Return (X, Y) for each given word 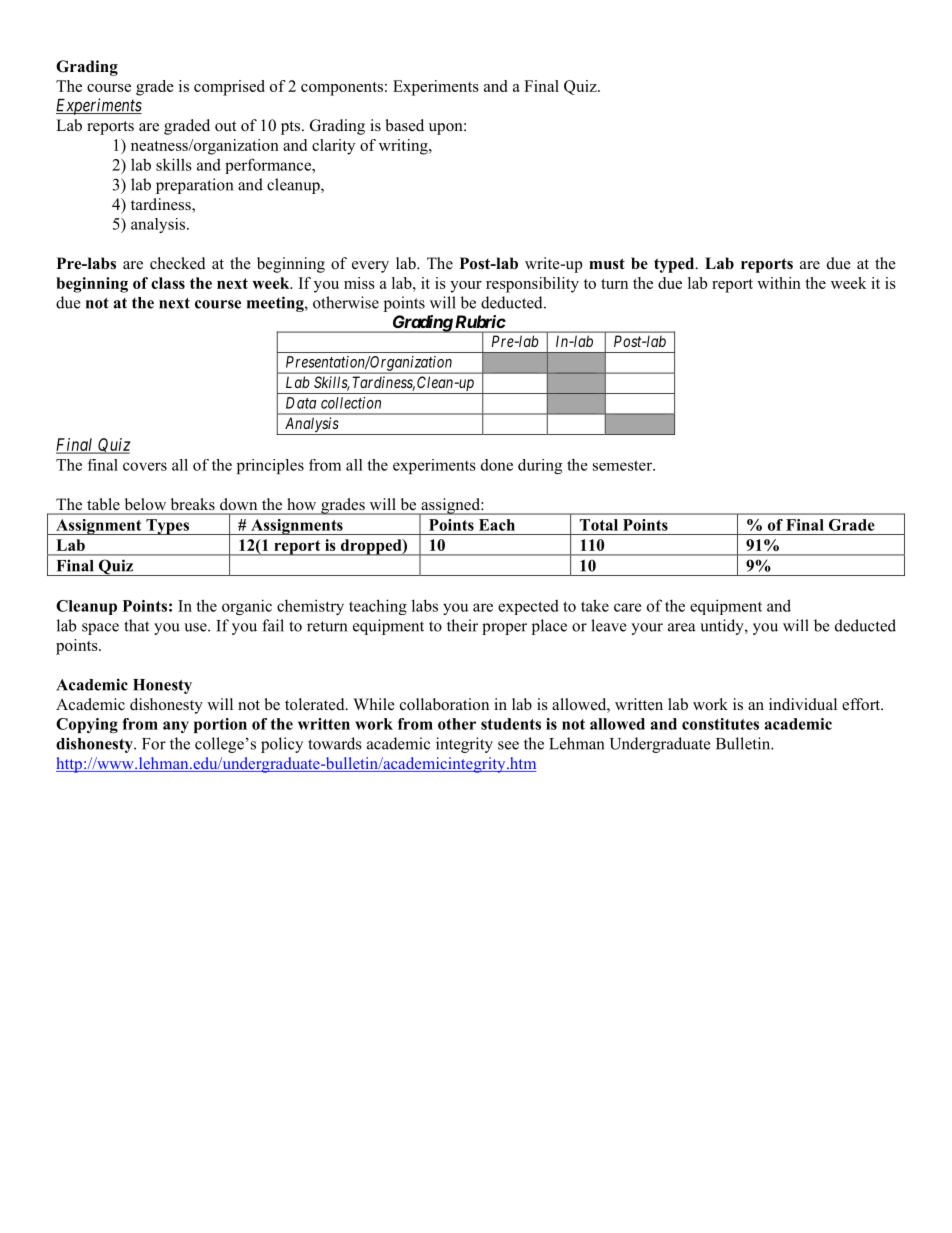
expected (528, 607)
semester (623, 465)
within (779, 283)
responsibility (532, 285)
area (682, 627)
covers (145, 466)
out (225, 126)
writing (404, 147)
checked (178, 263)
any (176, 727)
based (404, 125)
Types (167, 527)
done (497, 465)
